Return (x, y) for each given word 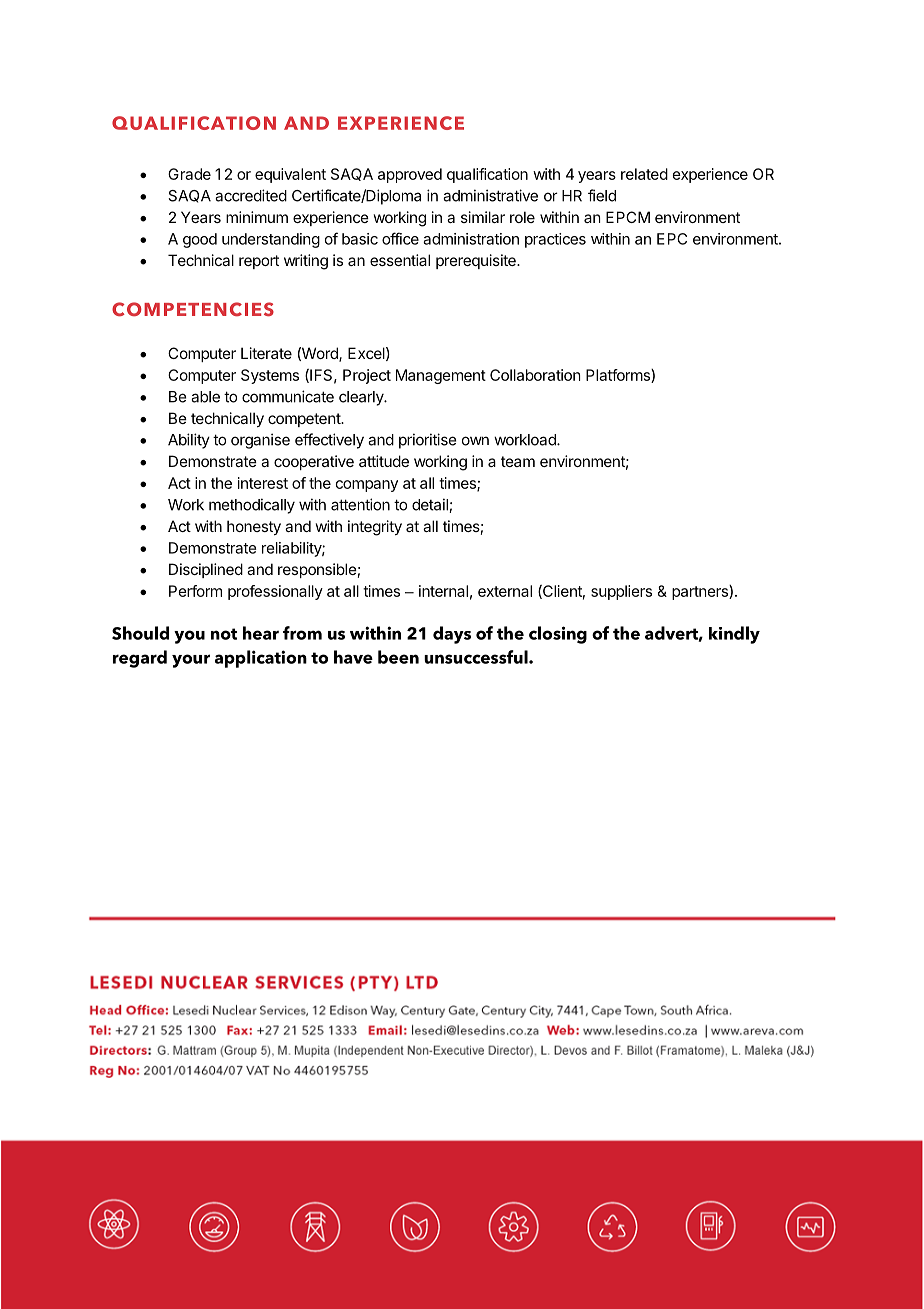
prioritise (428, 441)
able (205, 397)
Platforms (619, 376)
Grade (189, 174)
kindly (734, 635)
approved (410, 175)
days (452, 635)
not (224, 634)
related (644, 174)
